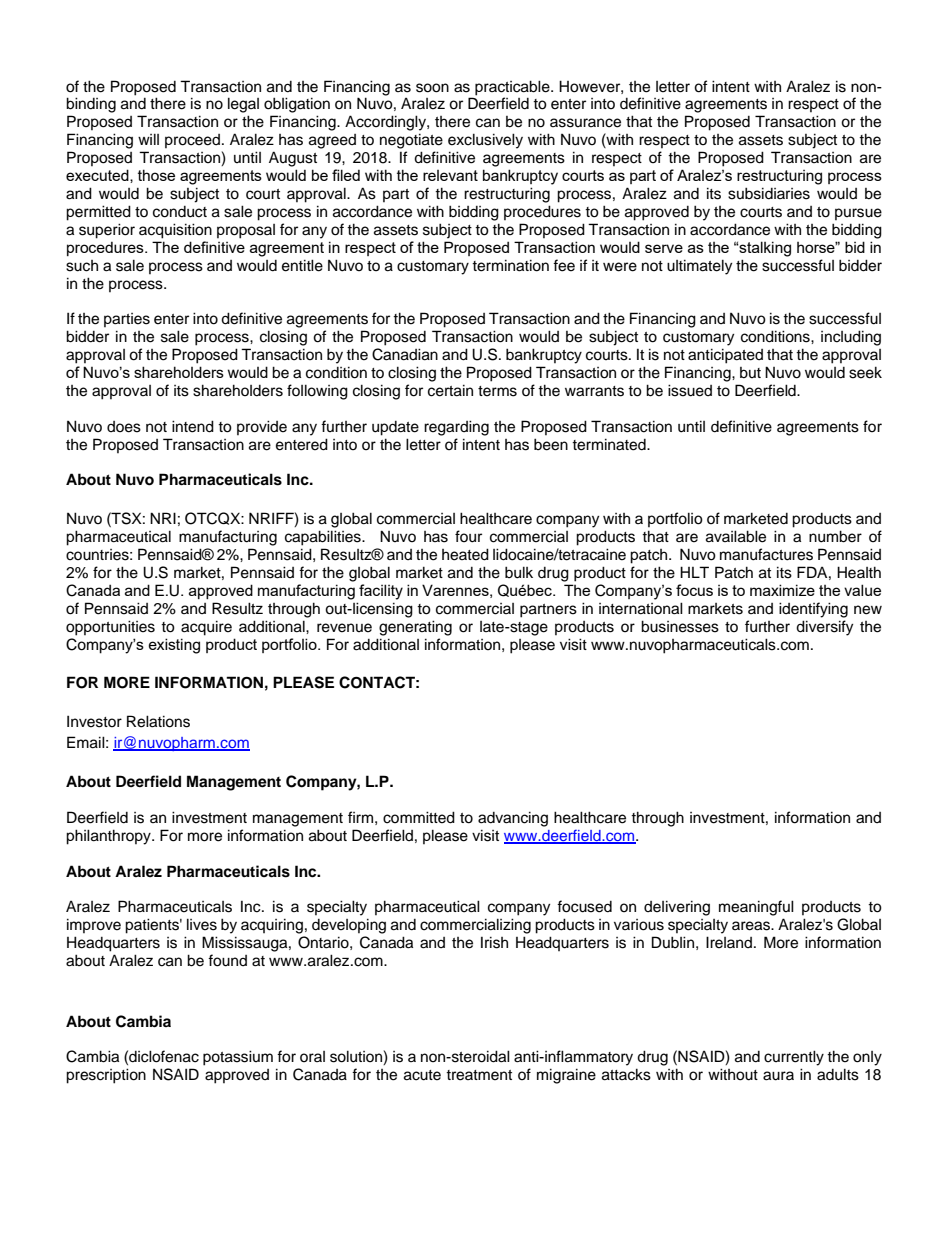 The height and width of the screenshot is (1233, 952). Describe the element at coordinates (238, 1058) in the screenshot. I see `potassium` at that location.
